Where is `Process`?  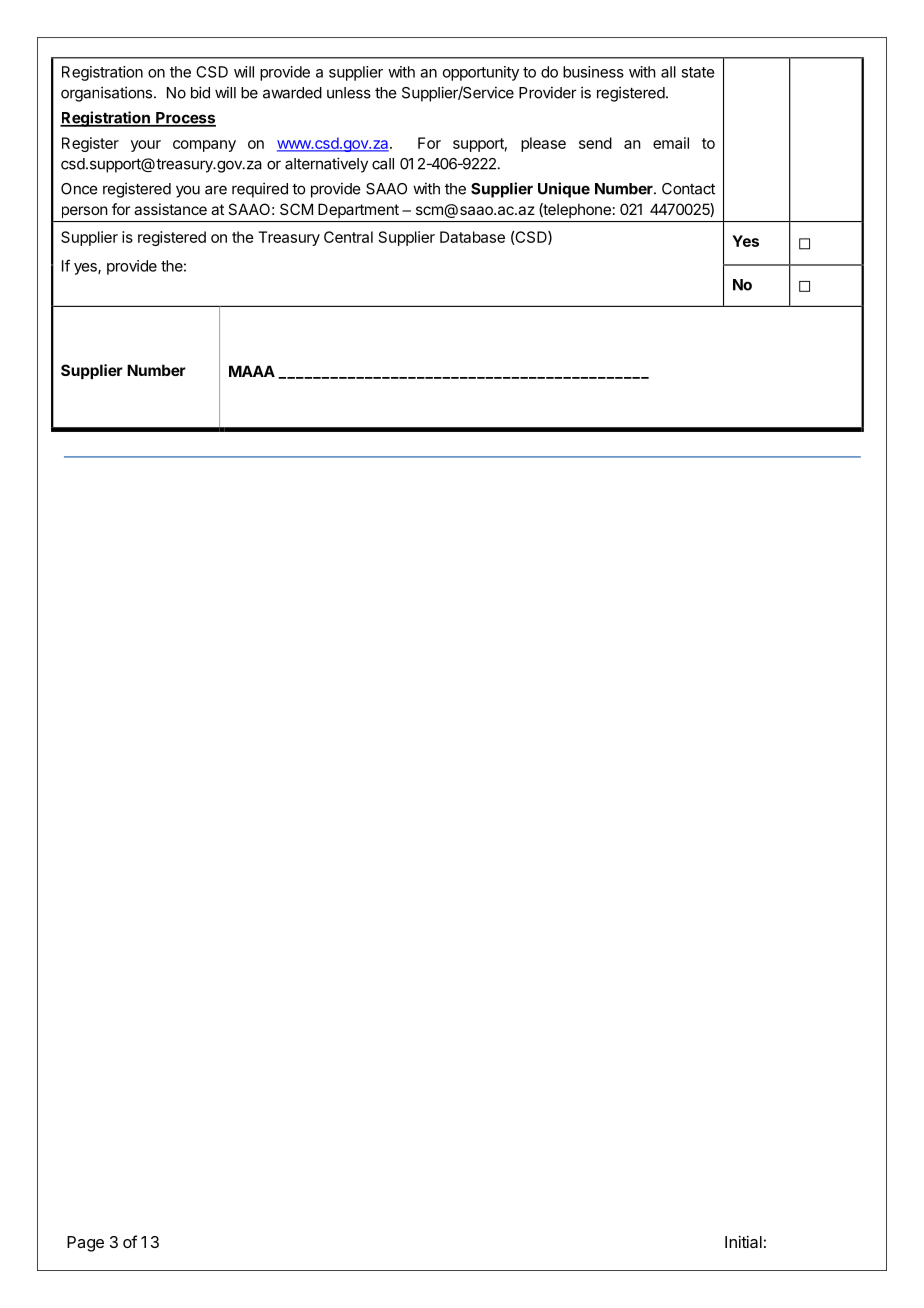
Process is located at coordinates (185, 119).
